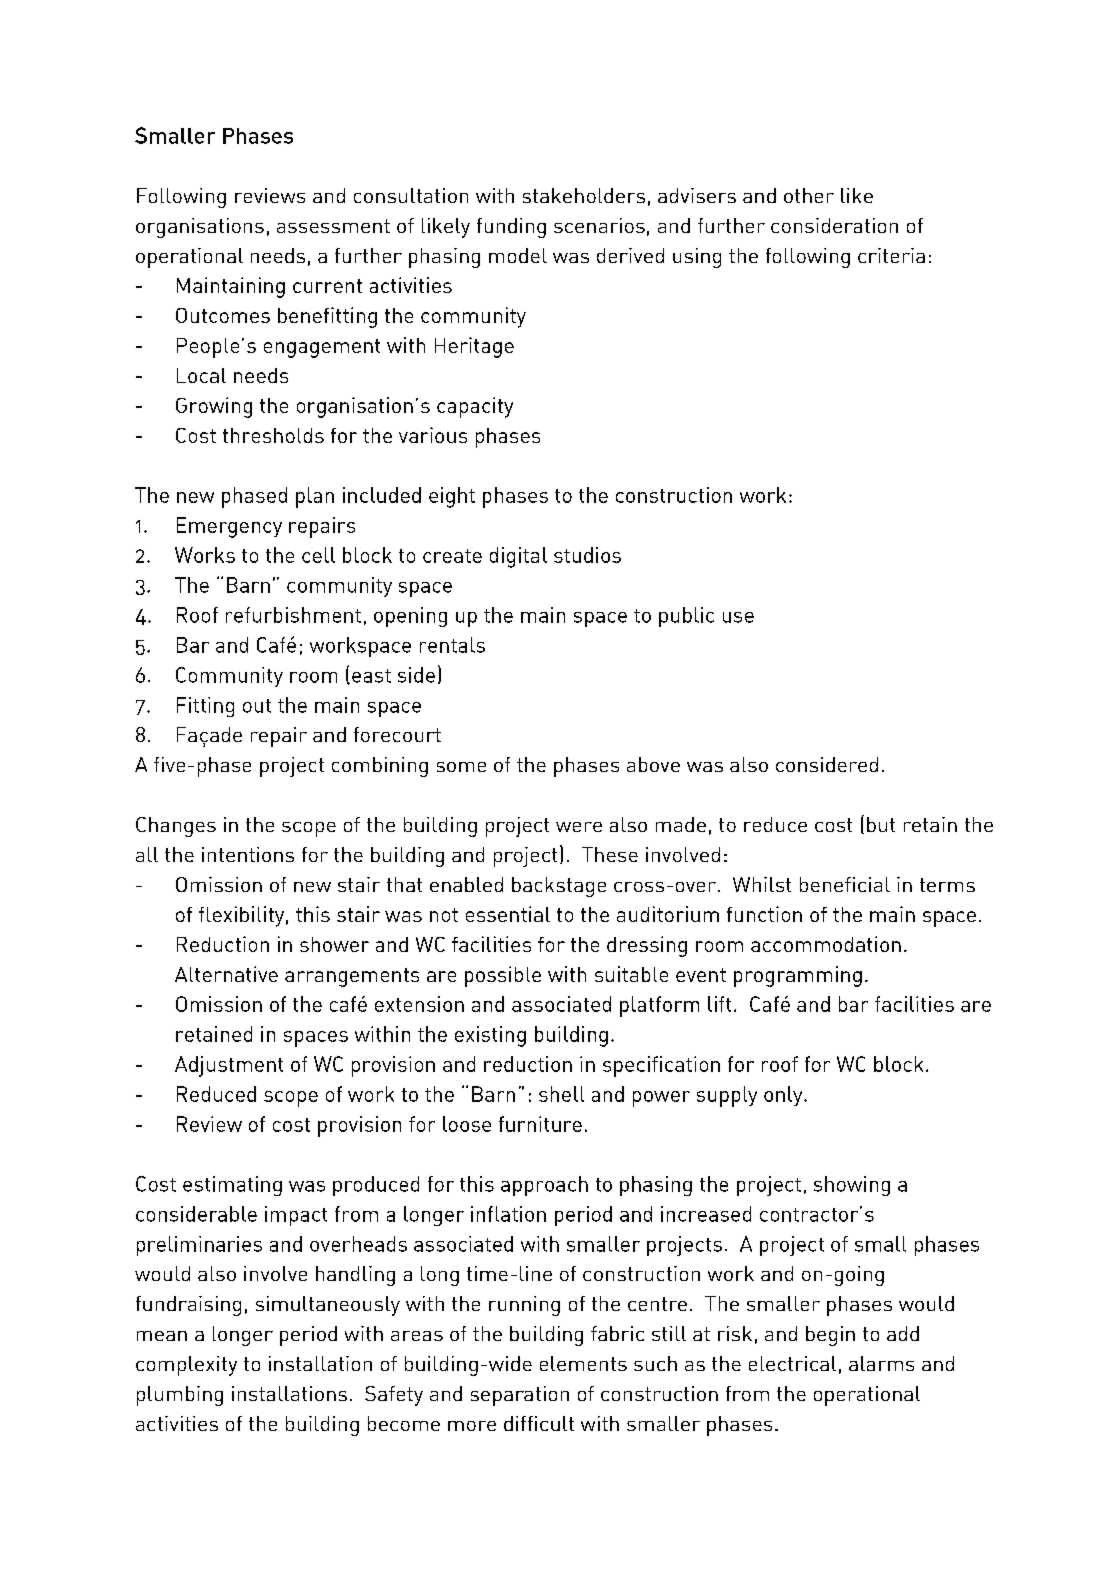  I want to click on complexity, so click(186, 1366).
